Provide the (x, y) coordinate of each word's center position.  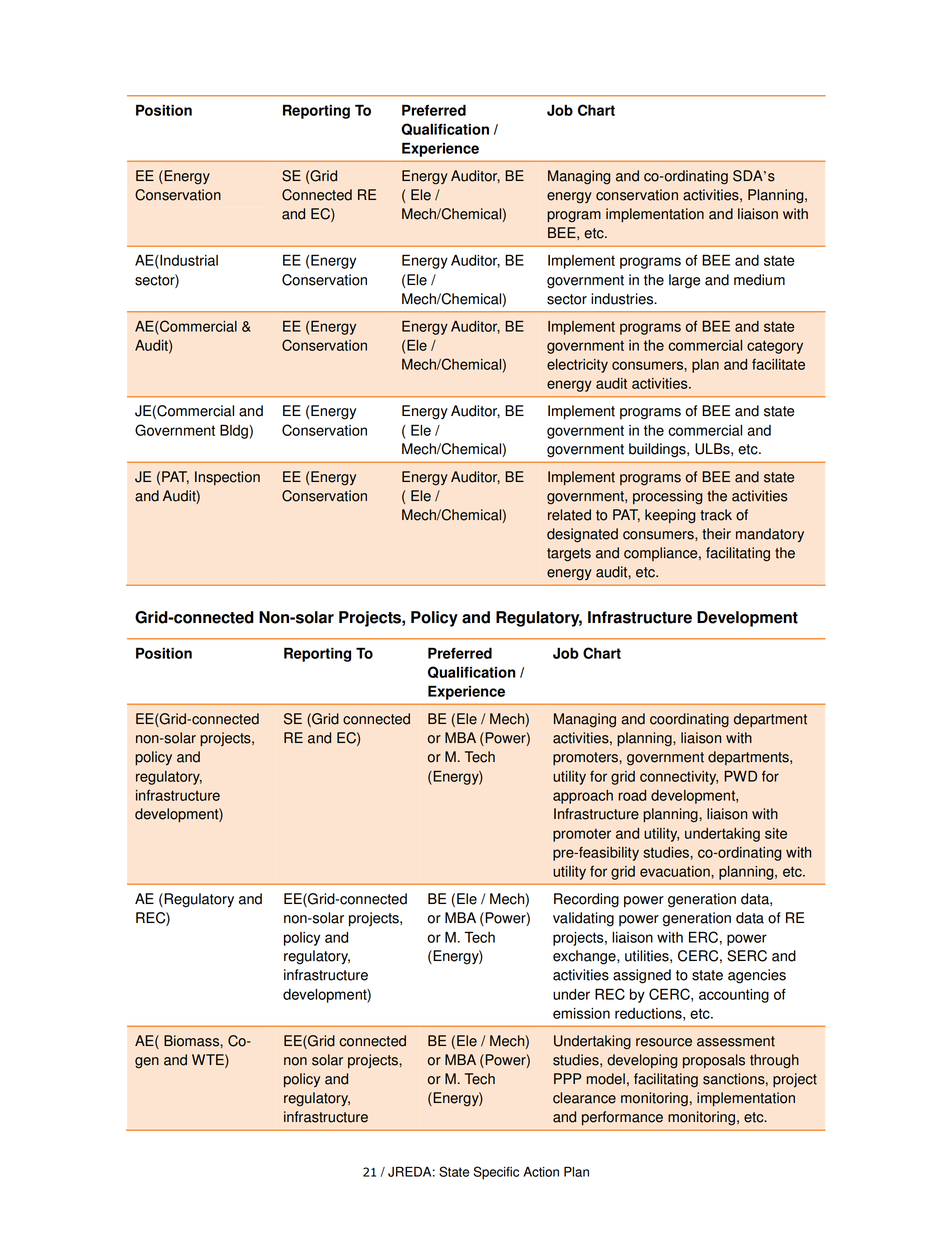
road (632, 795)
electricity (577, 366)
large (684, 281)
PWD (740, 776)
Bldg (235, 431)
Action (541, 1172)
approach (583, 797)
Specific (496, 1173)
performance (622, 1118)
